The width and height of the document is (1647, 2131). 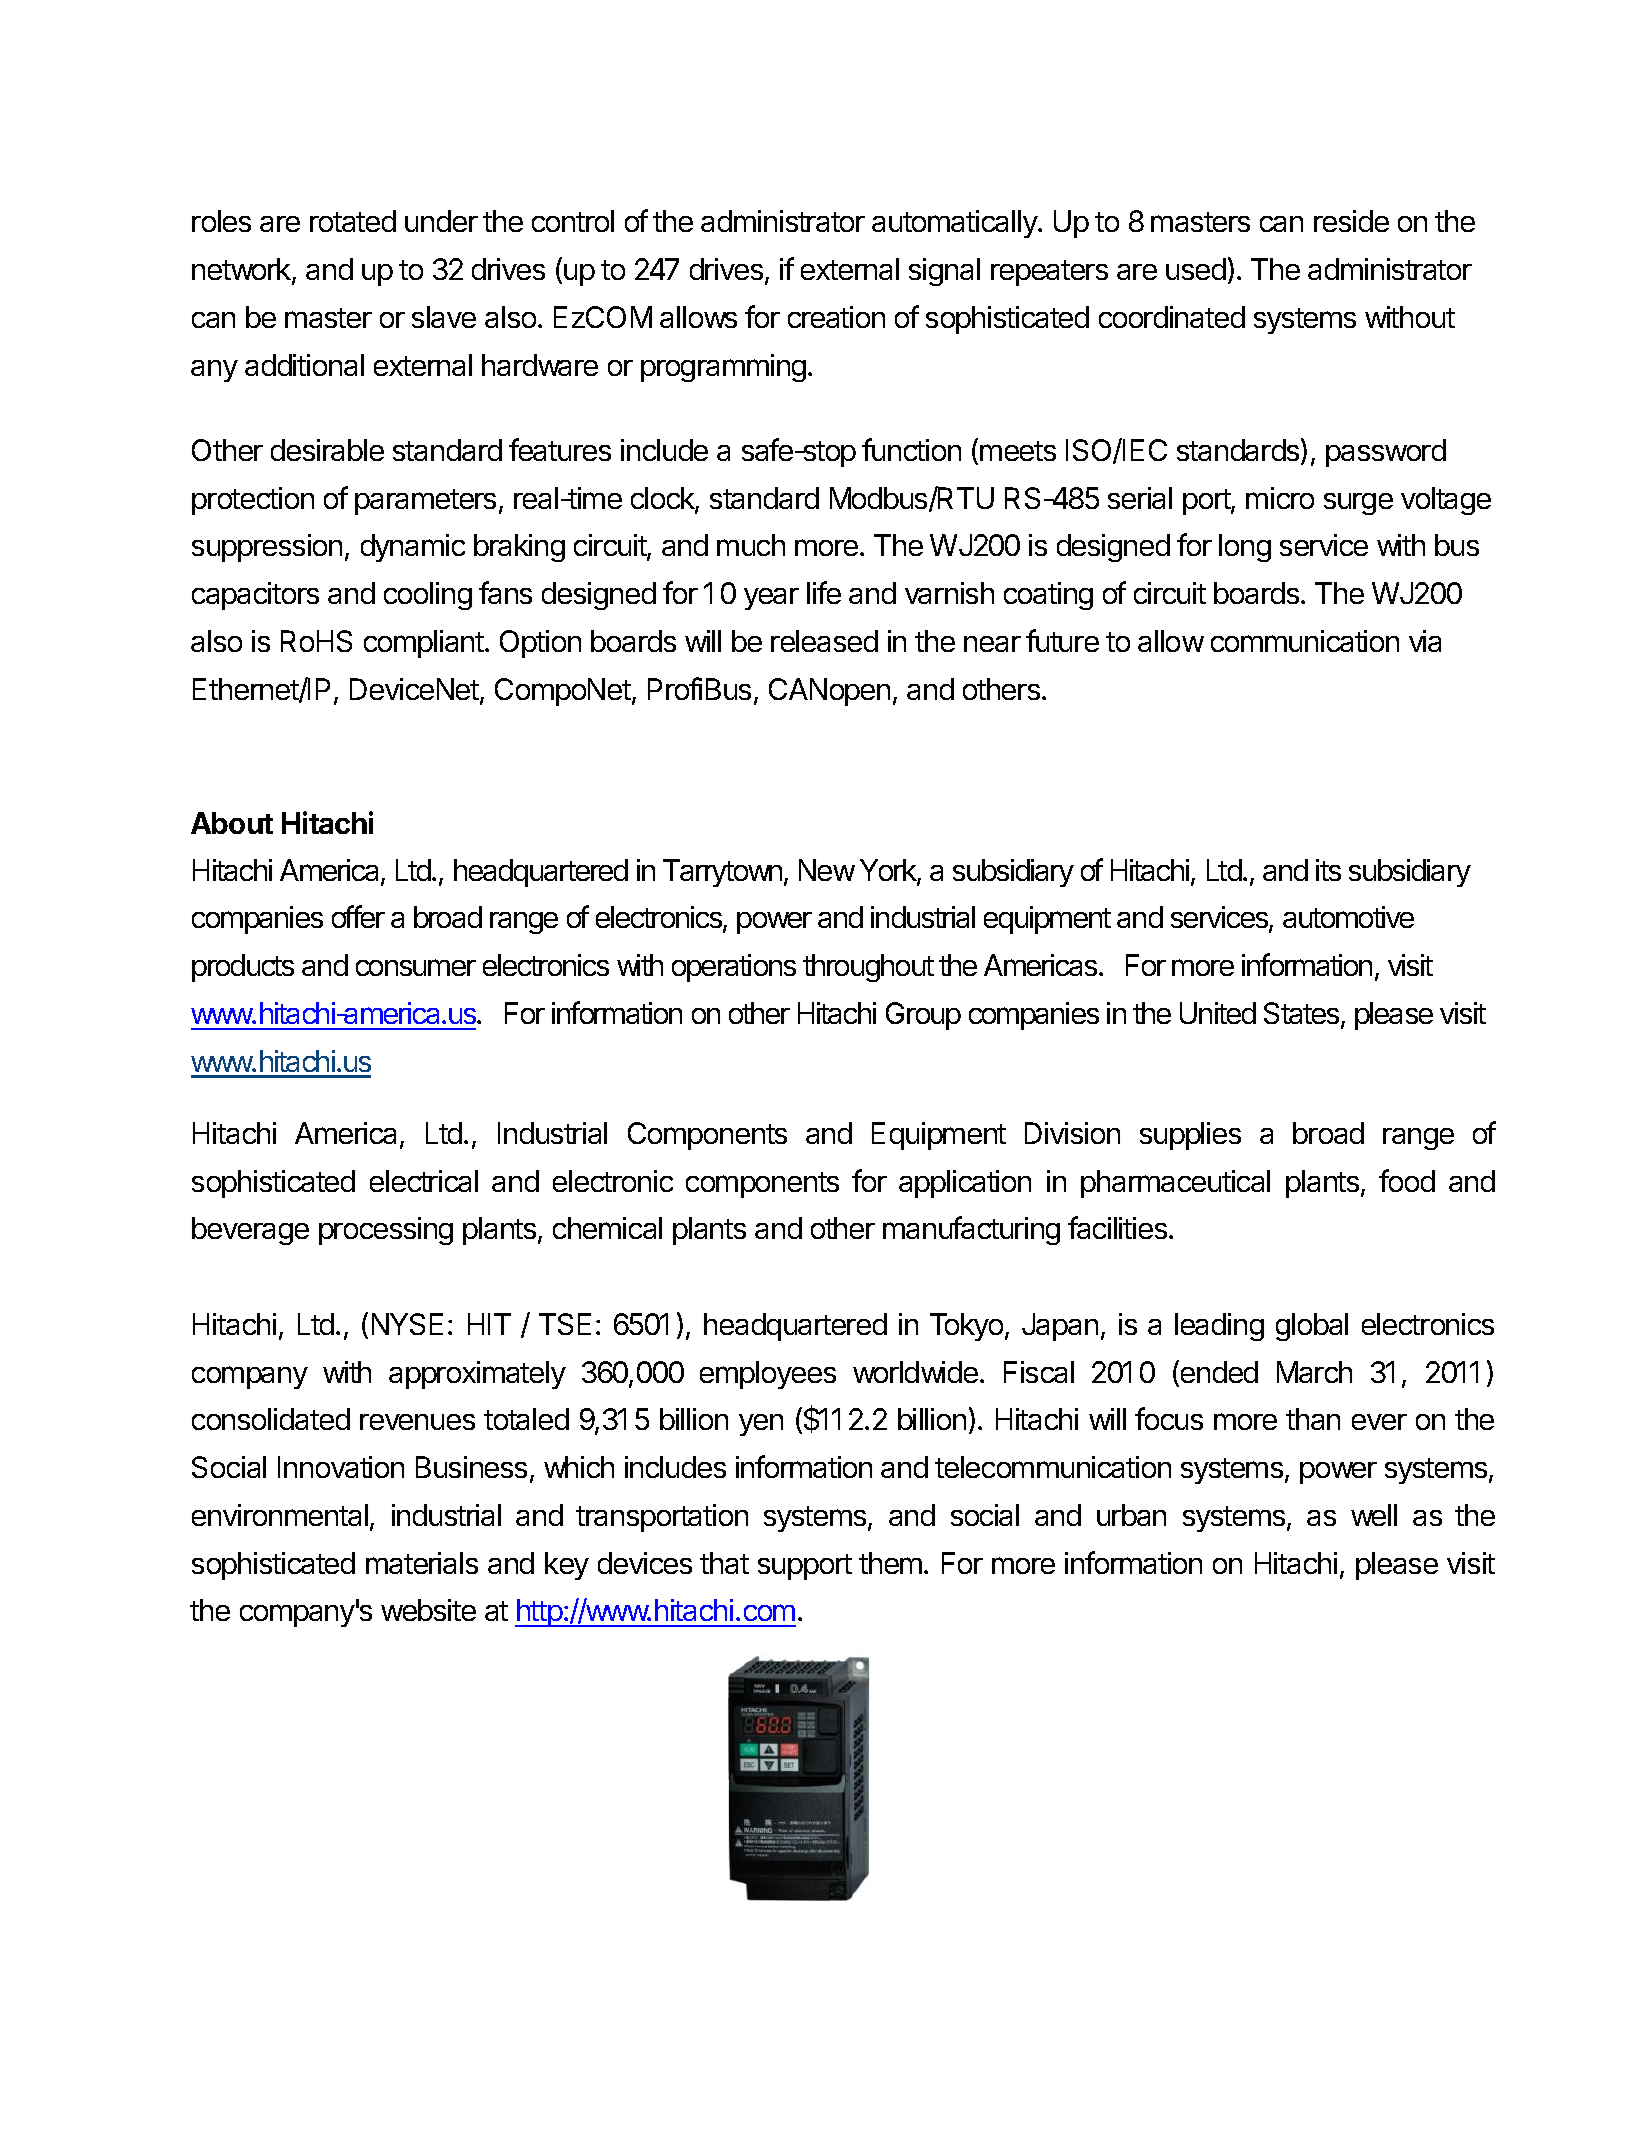 I want to click on creation, so click(x=836, y=317).
